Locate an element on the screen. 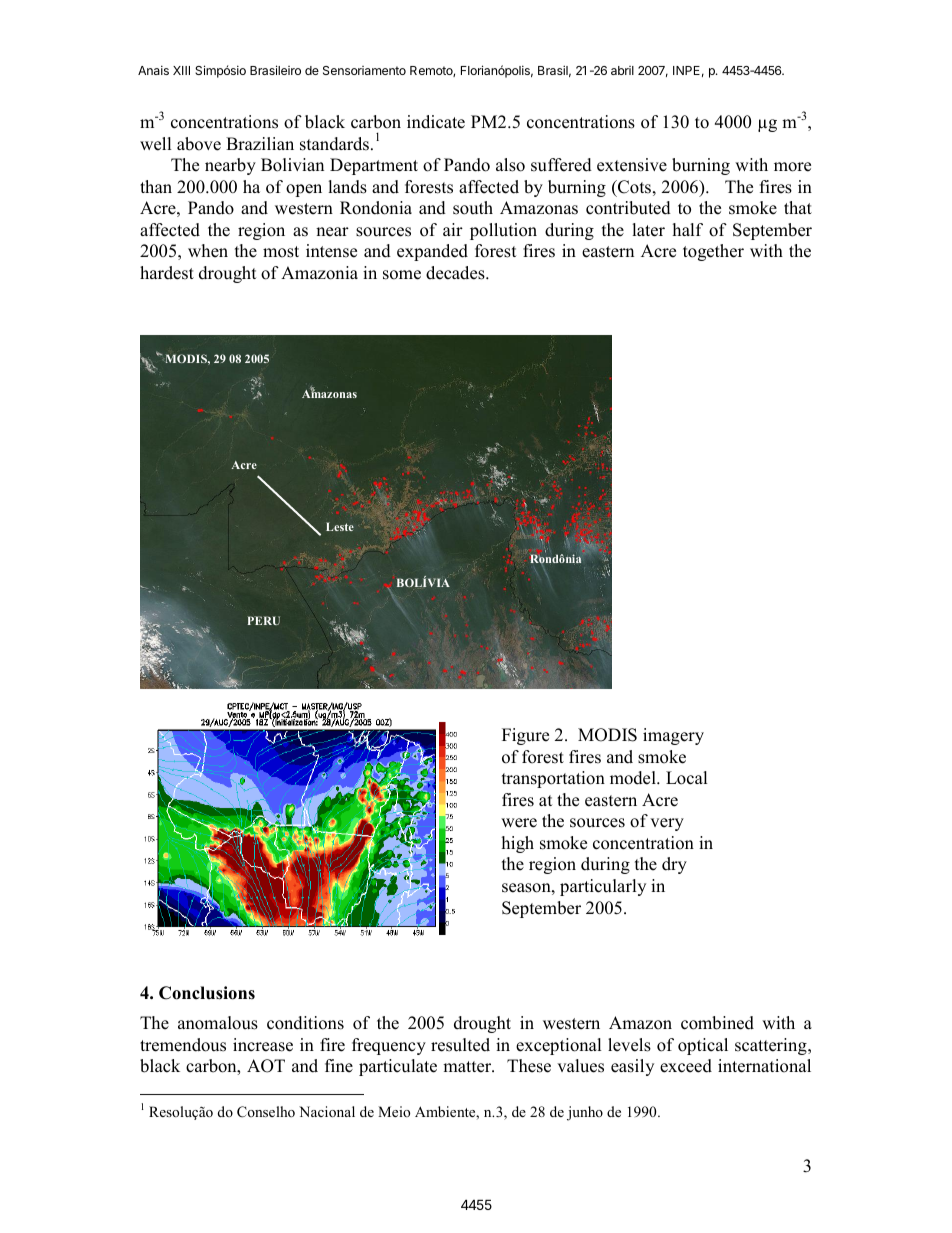 The image size is (952, 1233). together is located at coordinates (713, 252).
